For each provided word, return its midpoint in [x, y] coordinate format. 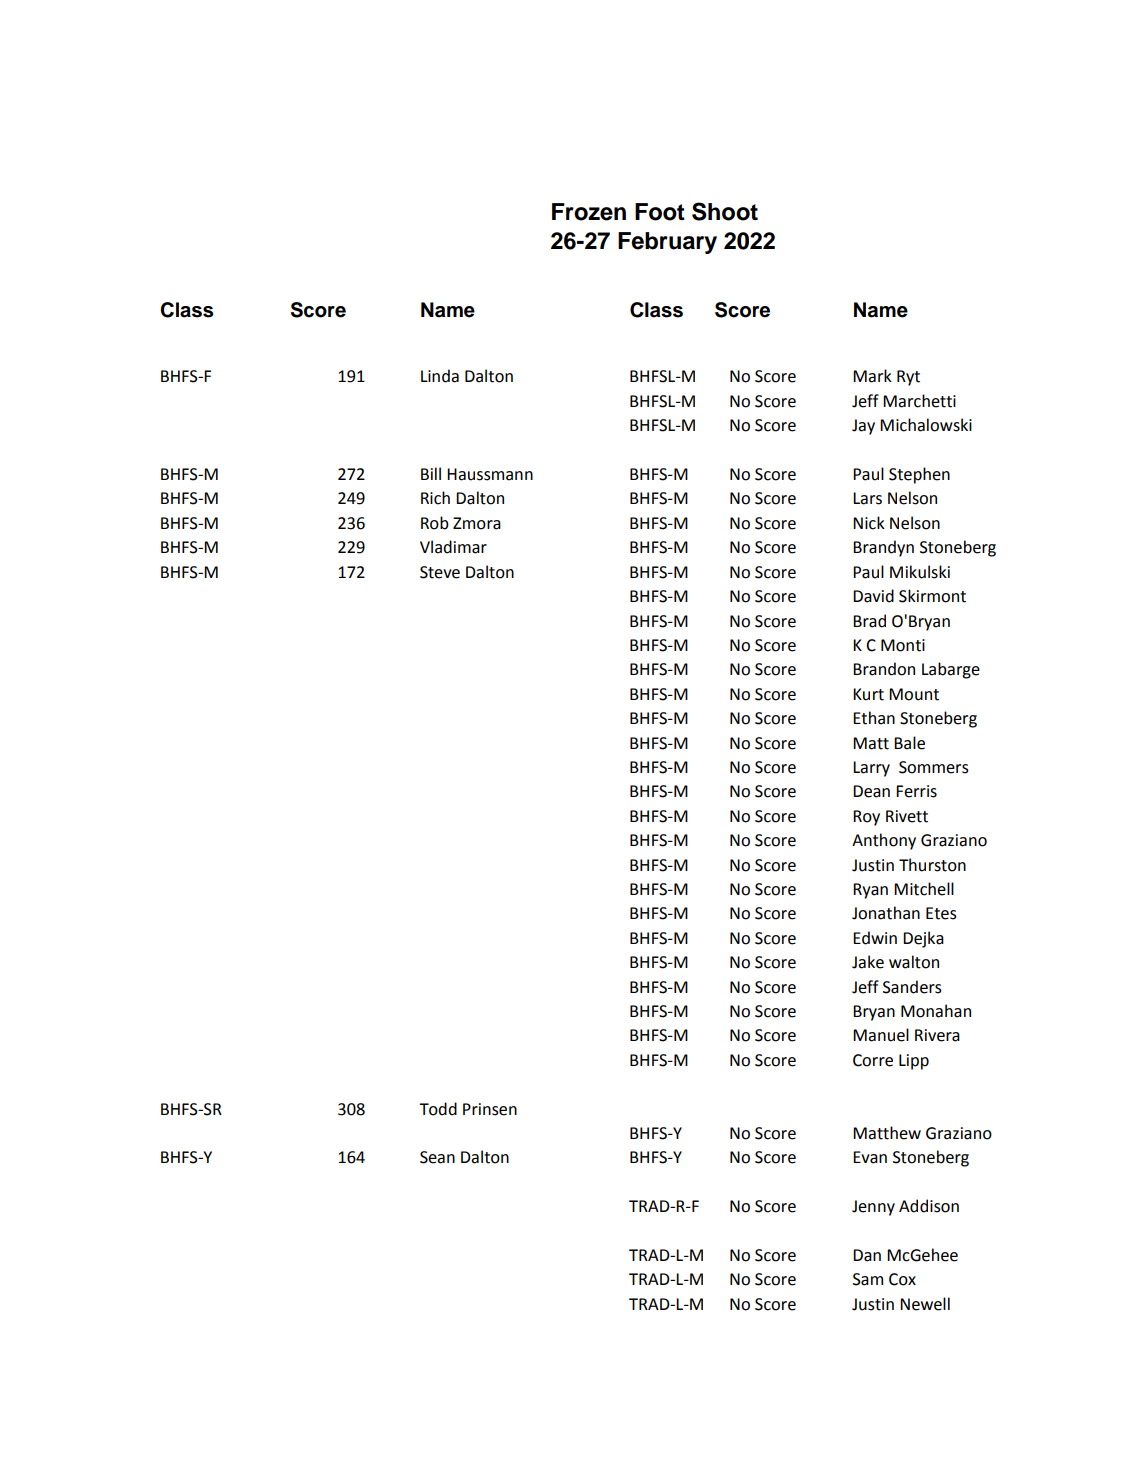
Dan [867, 1255]
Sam [868, 1279]
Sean [437, 1157]
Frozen [589, 212]
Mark [872, 376]
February [667, 243]
